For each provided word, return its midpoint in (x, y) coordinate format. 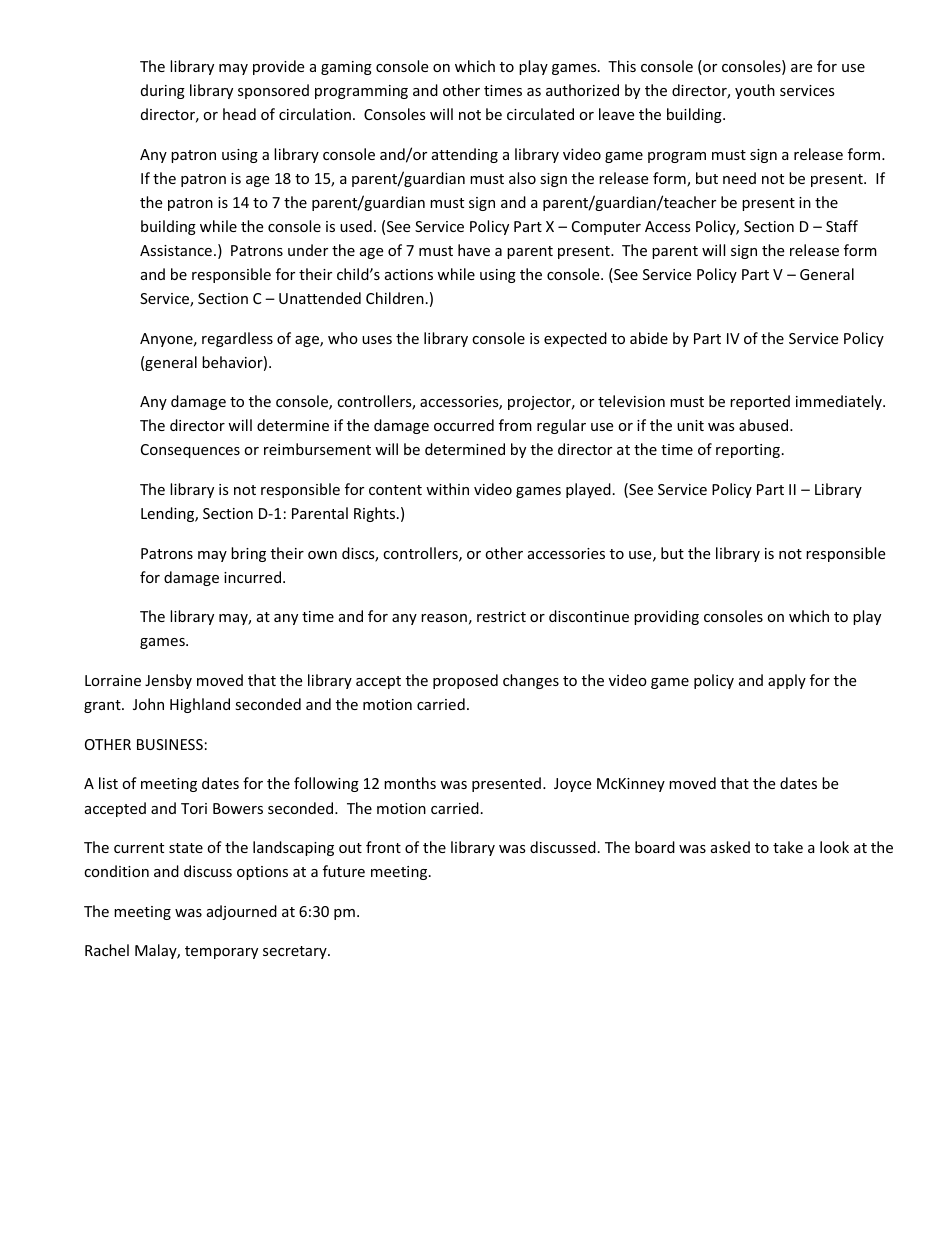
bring (248, 554)
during (163, 91)
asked (730, 847)
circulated (540, 114)
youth (755, 91)
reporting (748, 451)
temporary (221, 952)
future (344, 871)
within (447, 489)
